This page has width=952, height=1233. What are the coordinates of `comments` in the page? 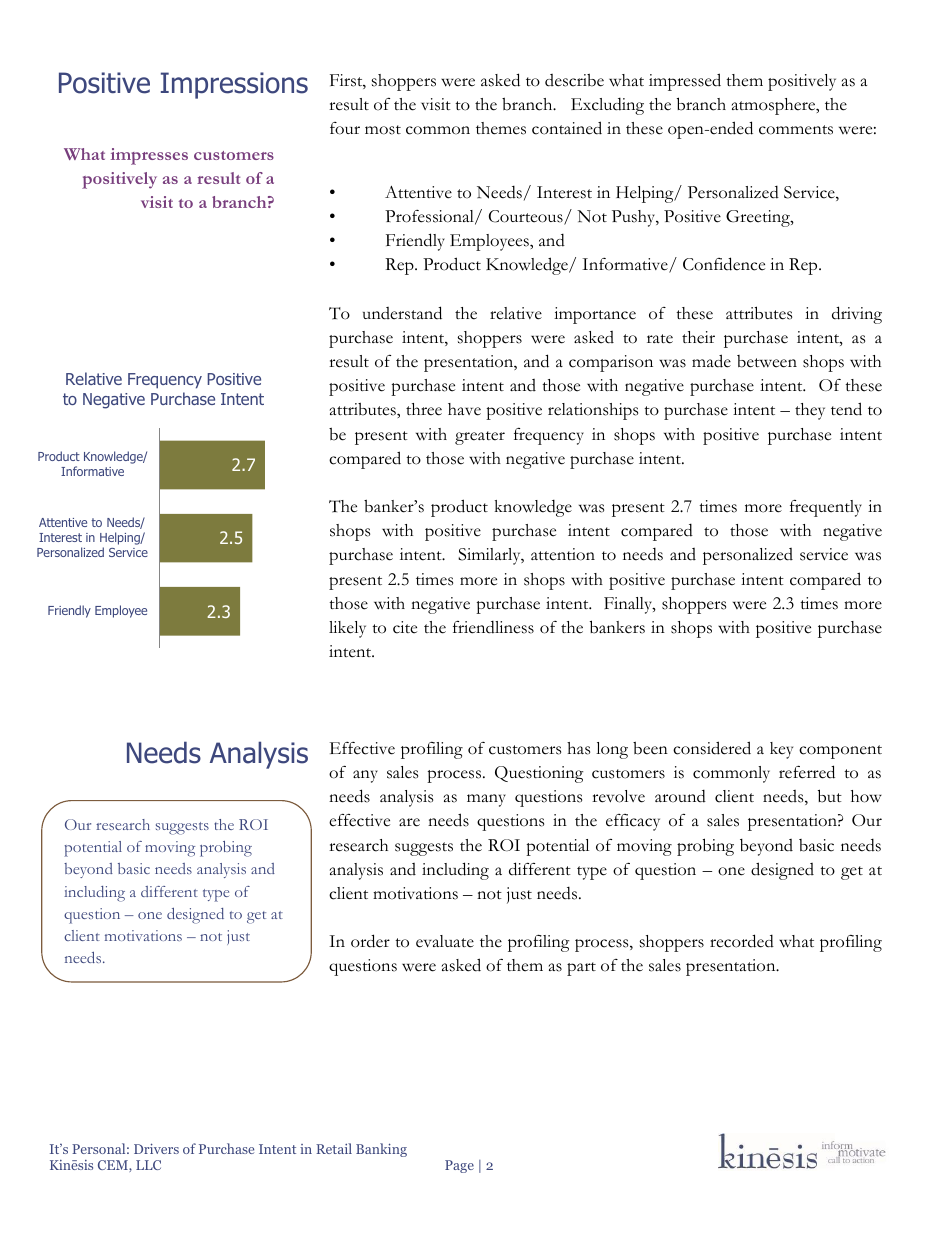 It's located at (796, 130).
